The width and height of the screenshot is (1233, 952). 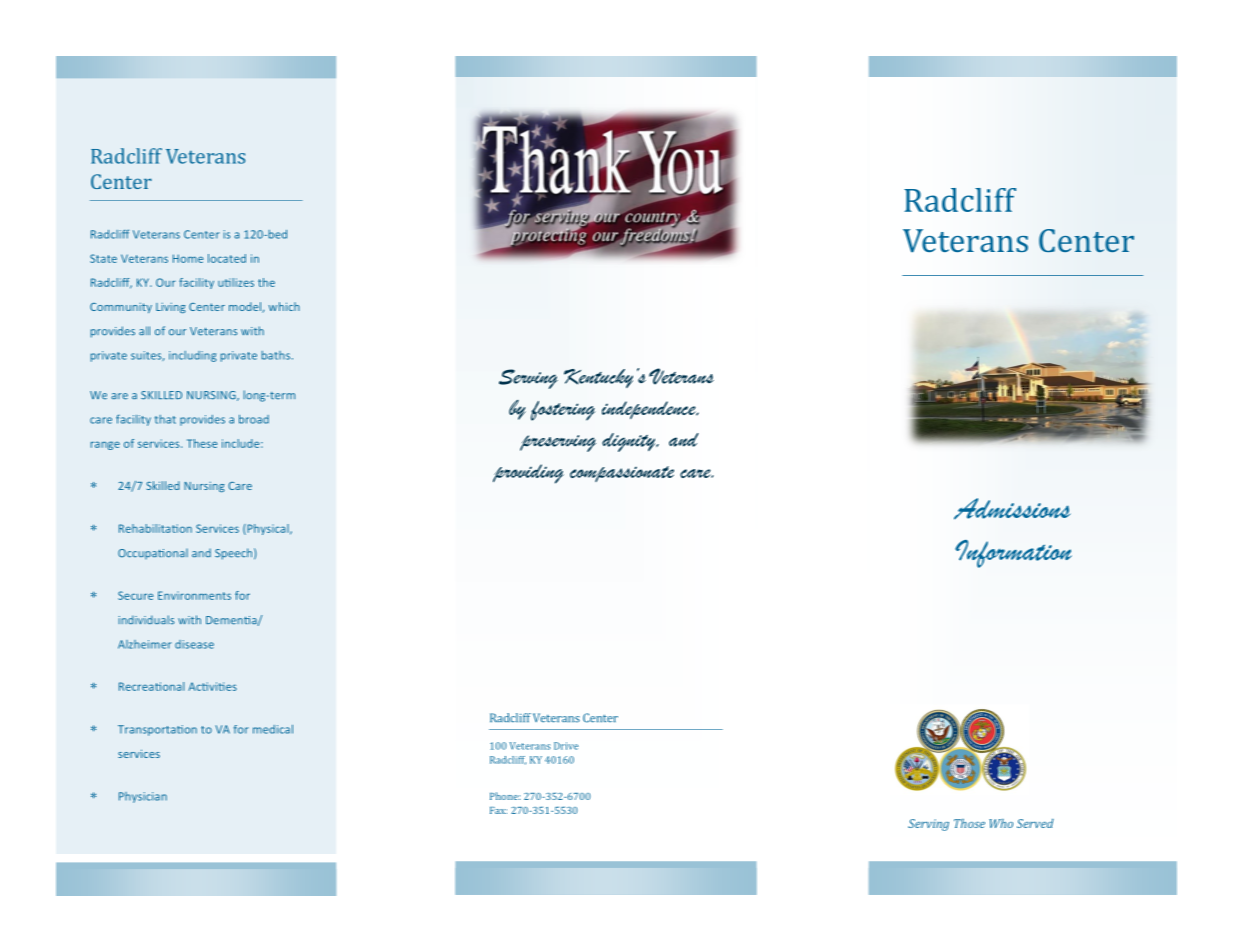 I want to click on providing, so click(x=528, y=474).
